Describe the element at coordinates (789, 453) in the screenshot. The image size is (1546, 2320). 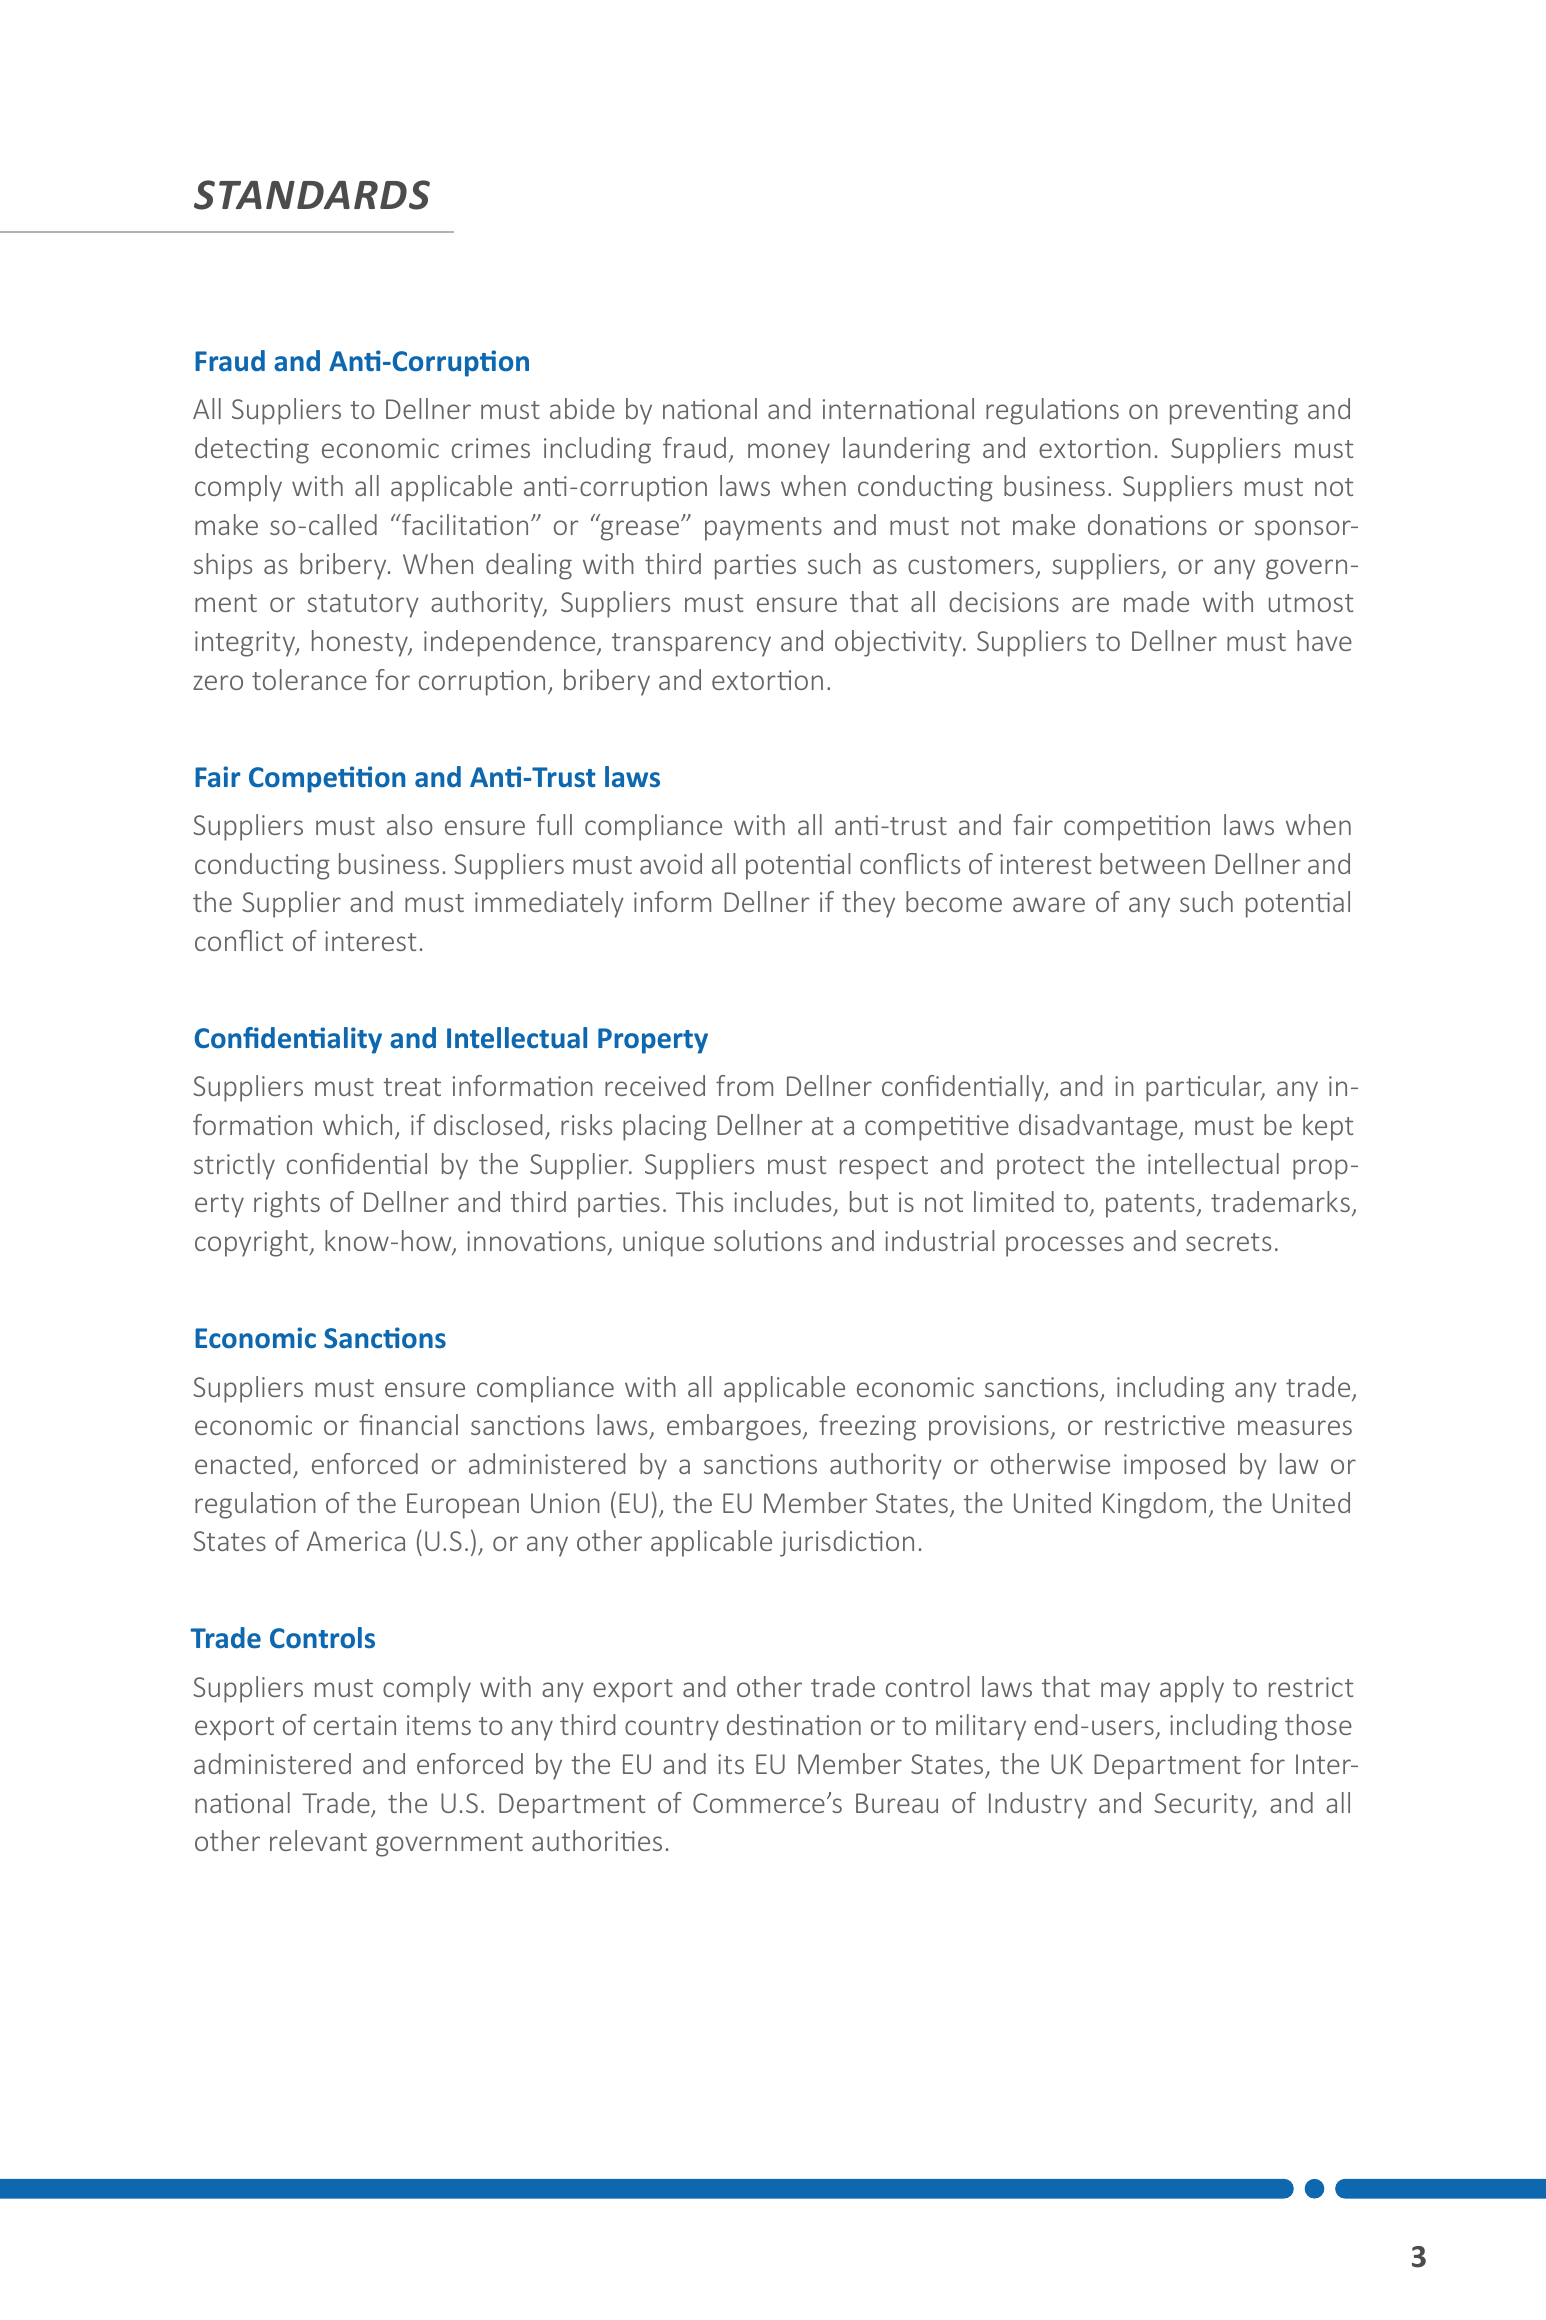
I see `money` at that location.
